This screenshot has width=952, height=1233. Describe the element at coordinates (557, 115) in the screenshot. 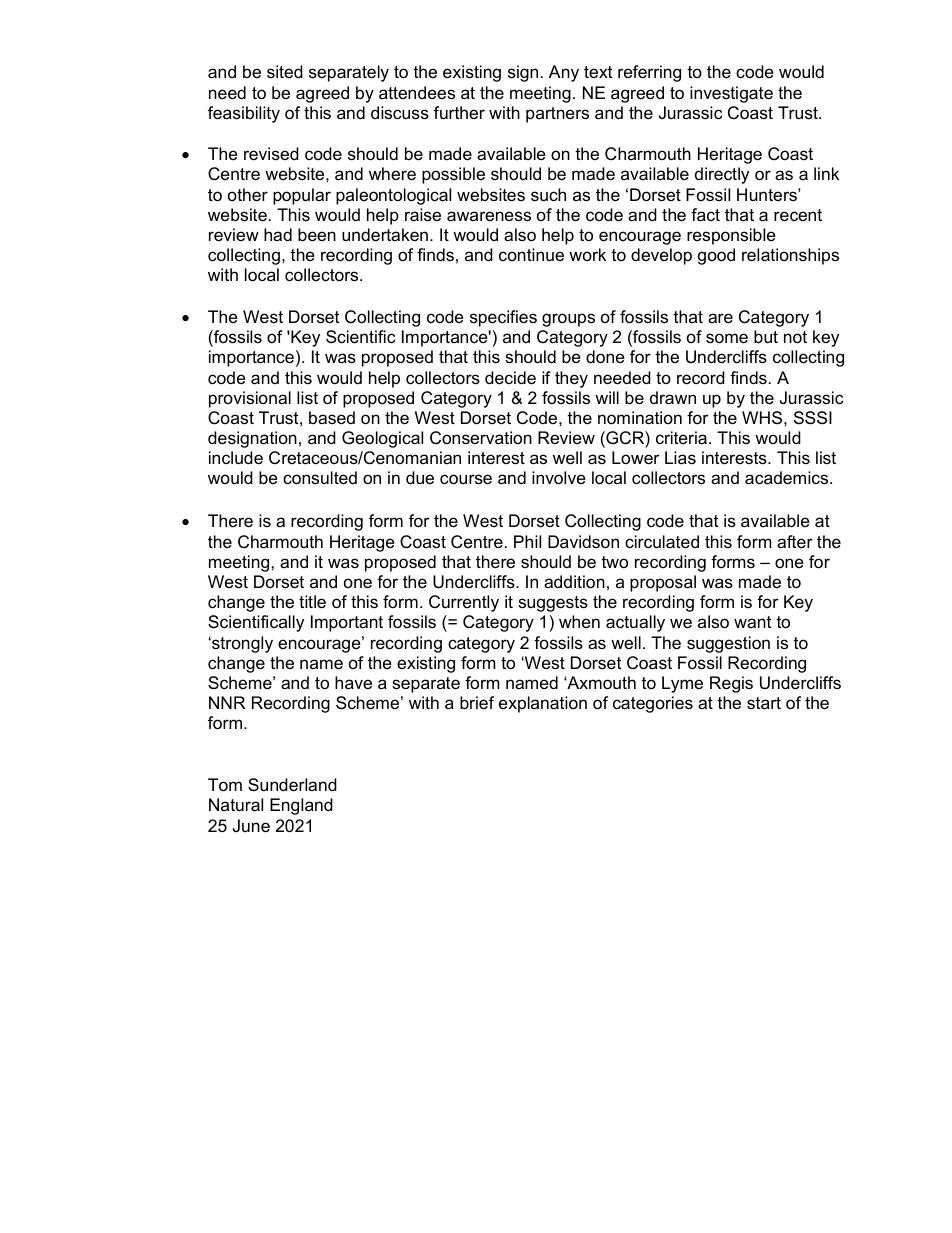

I see `partners` at that location.
